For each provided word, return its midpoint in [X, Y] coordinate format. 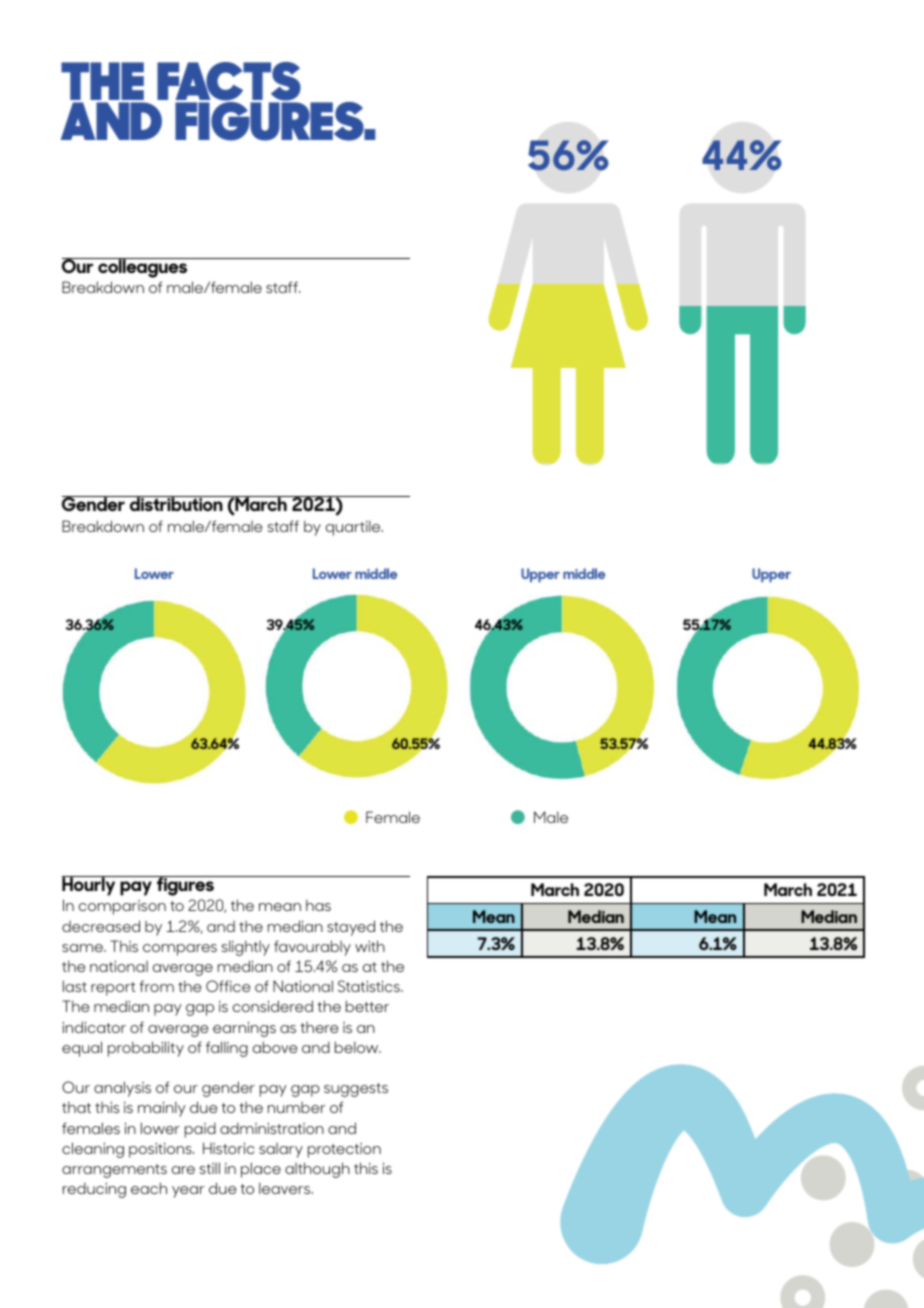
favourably [312, 948]
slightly [245, 948]
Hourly [90, 886]
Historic [229, 1148]
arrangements [114, 1171]
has [318, 905]
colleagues [143, 268]
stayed [351, 928]
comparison [122, 907]
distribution [176, 503]
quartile [354, 528]
